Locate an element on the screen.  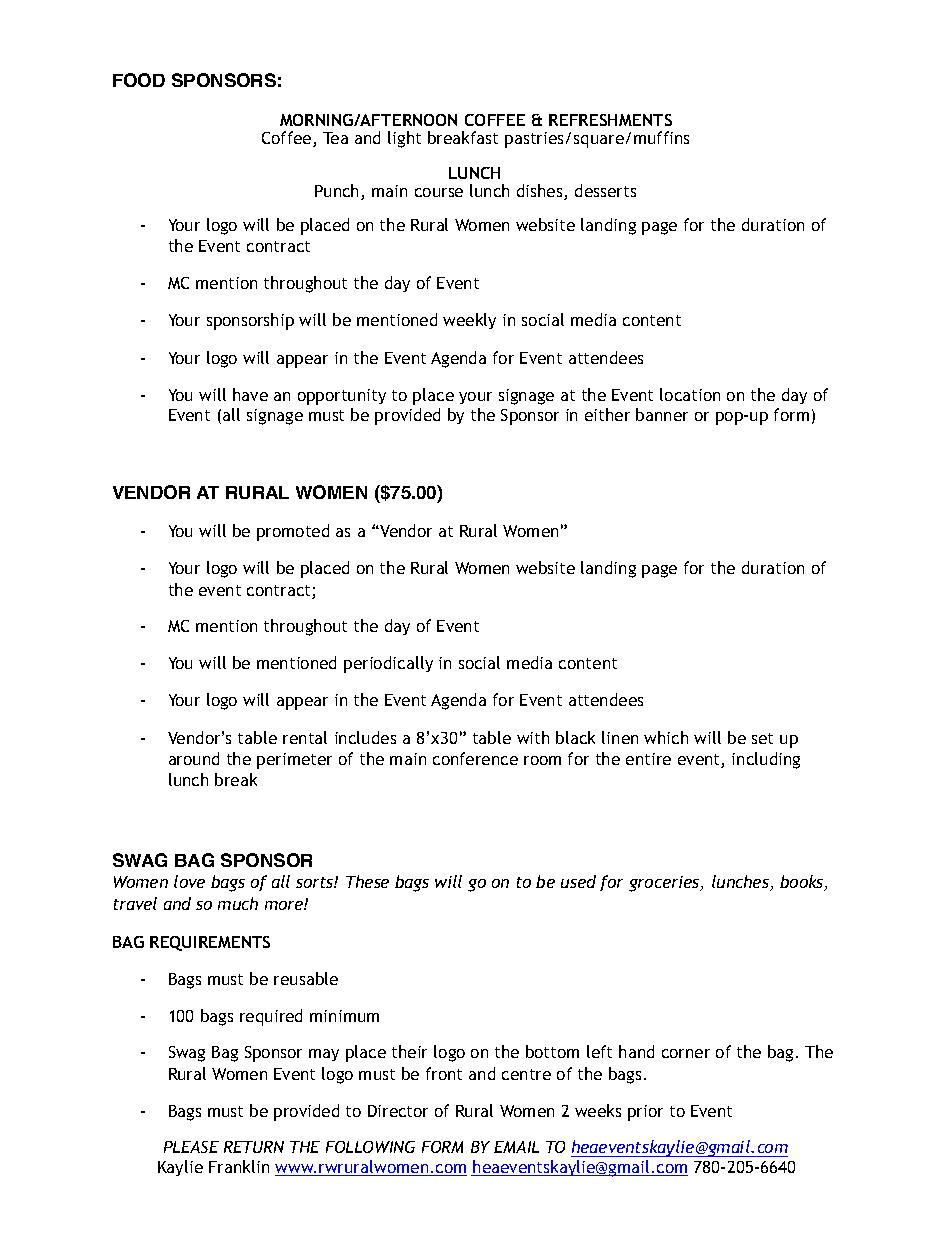
These is located at coordinates (367, 881).
